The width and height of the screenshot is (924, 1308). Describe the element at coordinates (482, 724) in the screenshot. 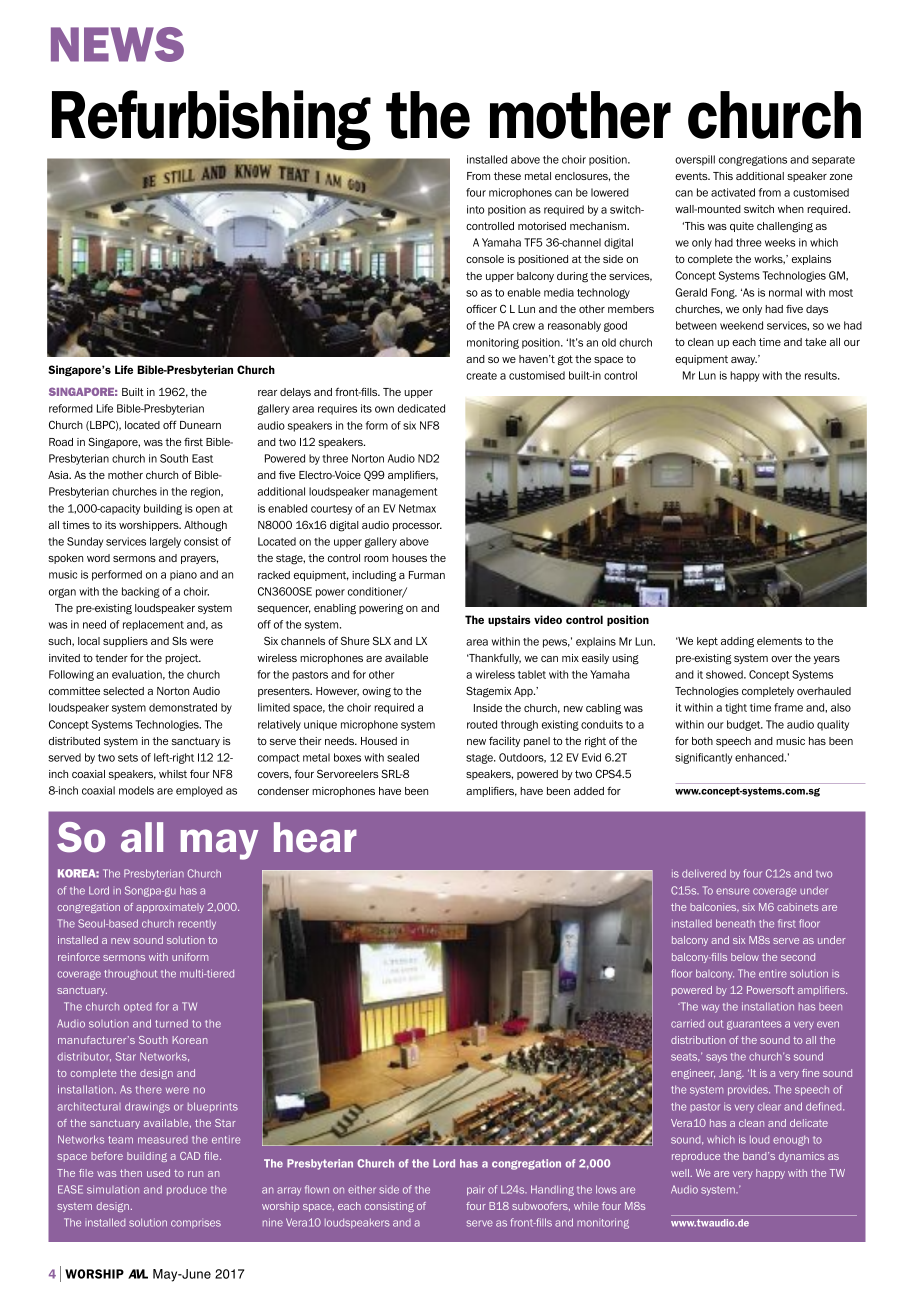

I see `routed` at that location.
